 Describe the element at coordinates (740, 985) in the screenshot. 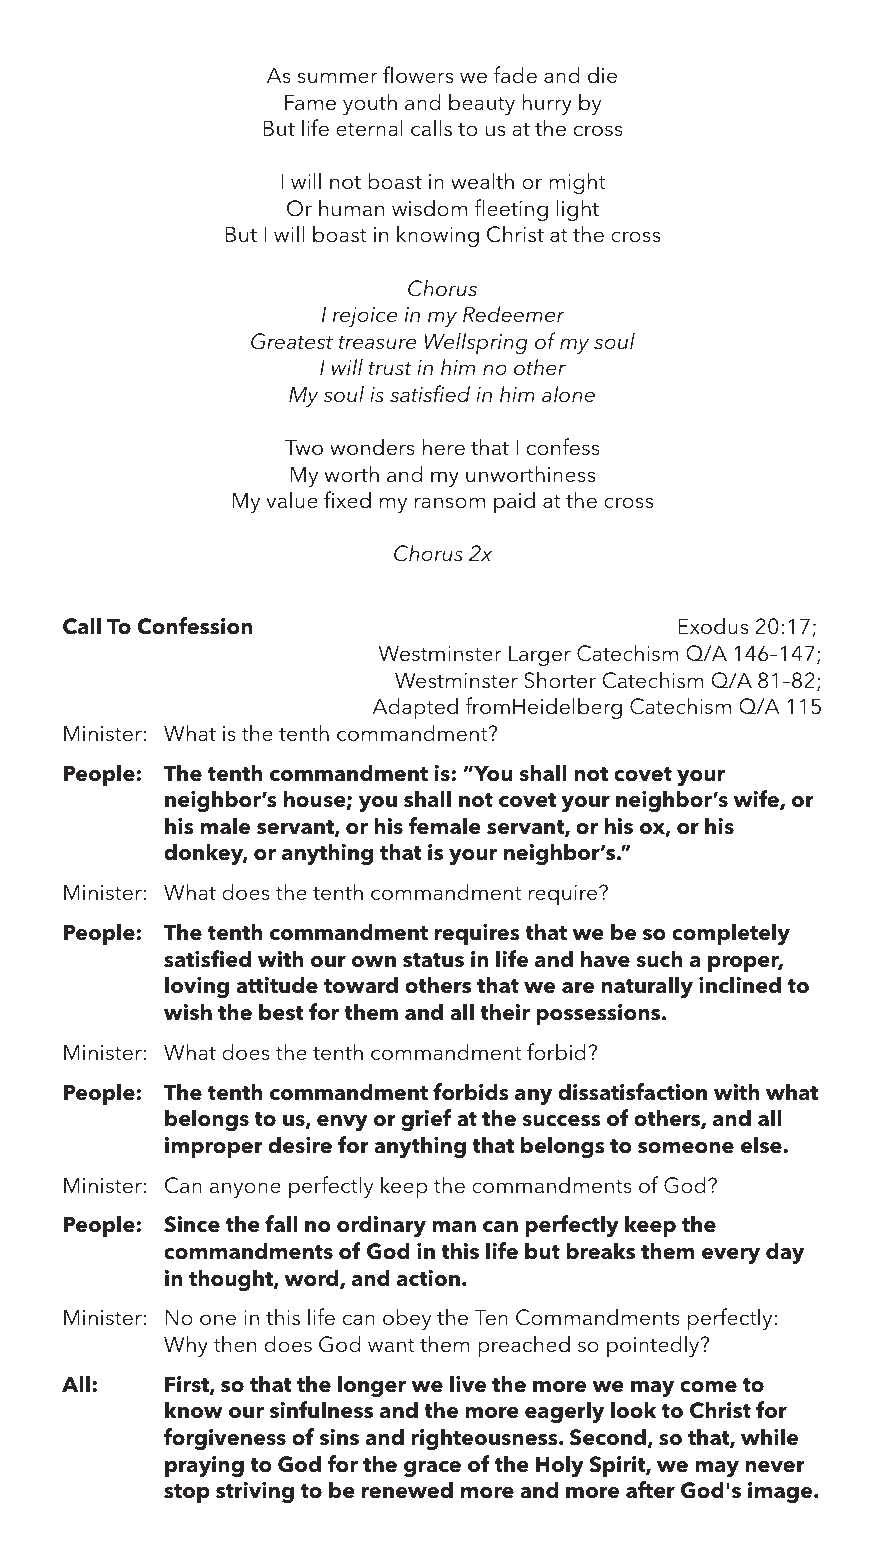

I see `inclined` at that location.
